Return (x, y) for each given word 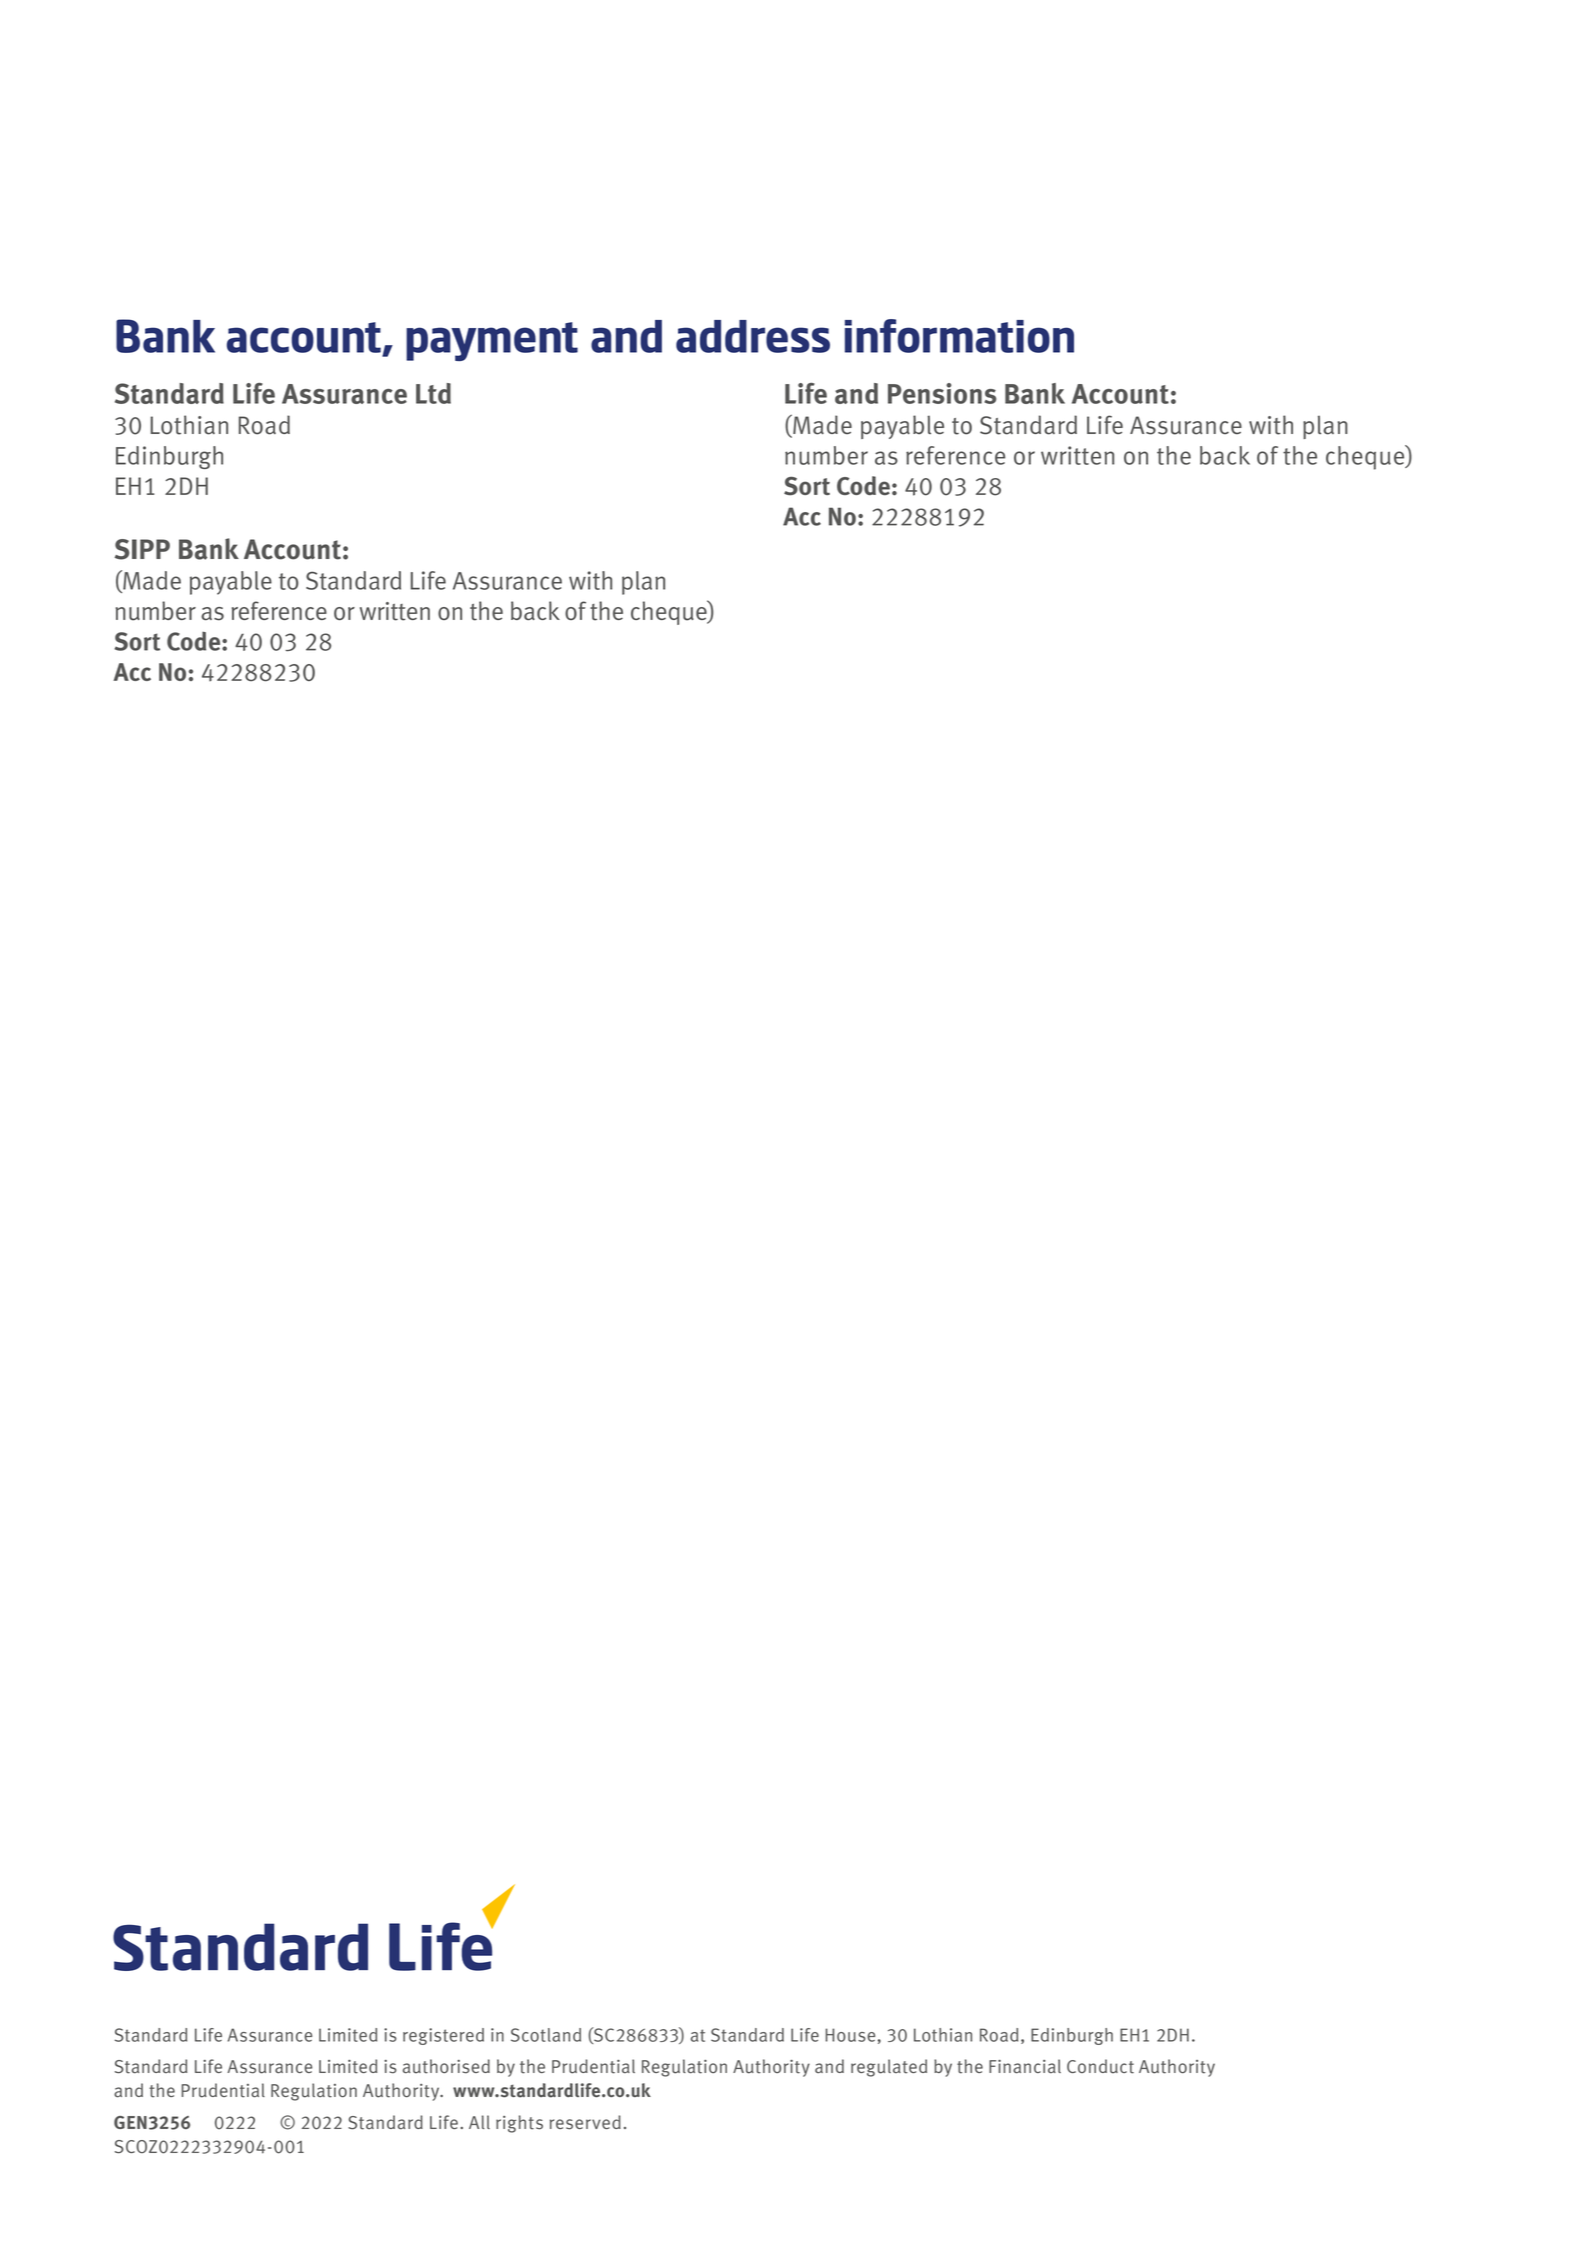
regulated (889, 2068)
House (850, 2035)
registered (443, 2036)
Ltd (433, 393)
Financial (1025, 2066)
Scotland (546, 2035)
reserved (585, 2122)
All (479, 2122)
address (753, 336)
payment (492, 341)
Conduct (1100, 2066)
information (959, 336)
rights (519, 2124)
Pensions (942, 393)
